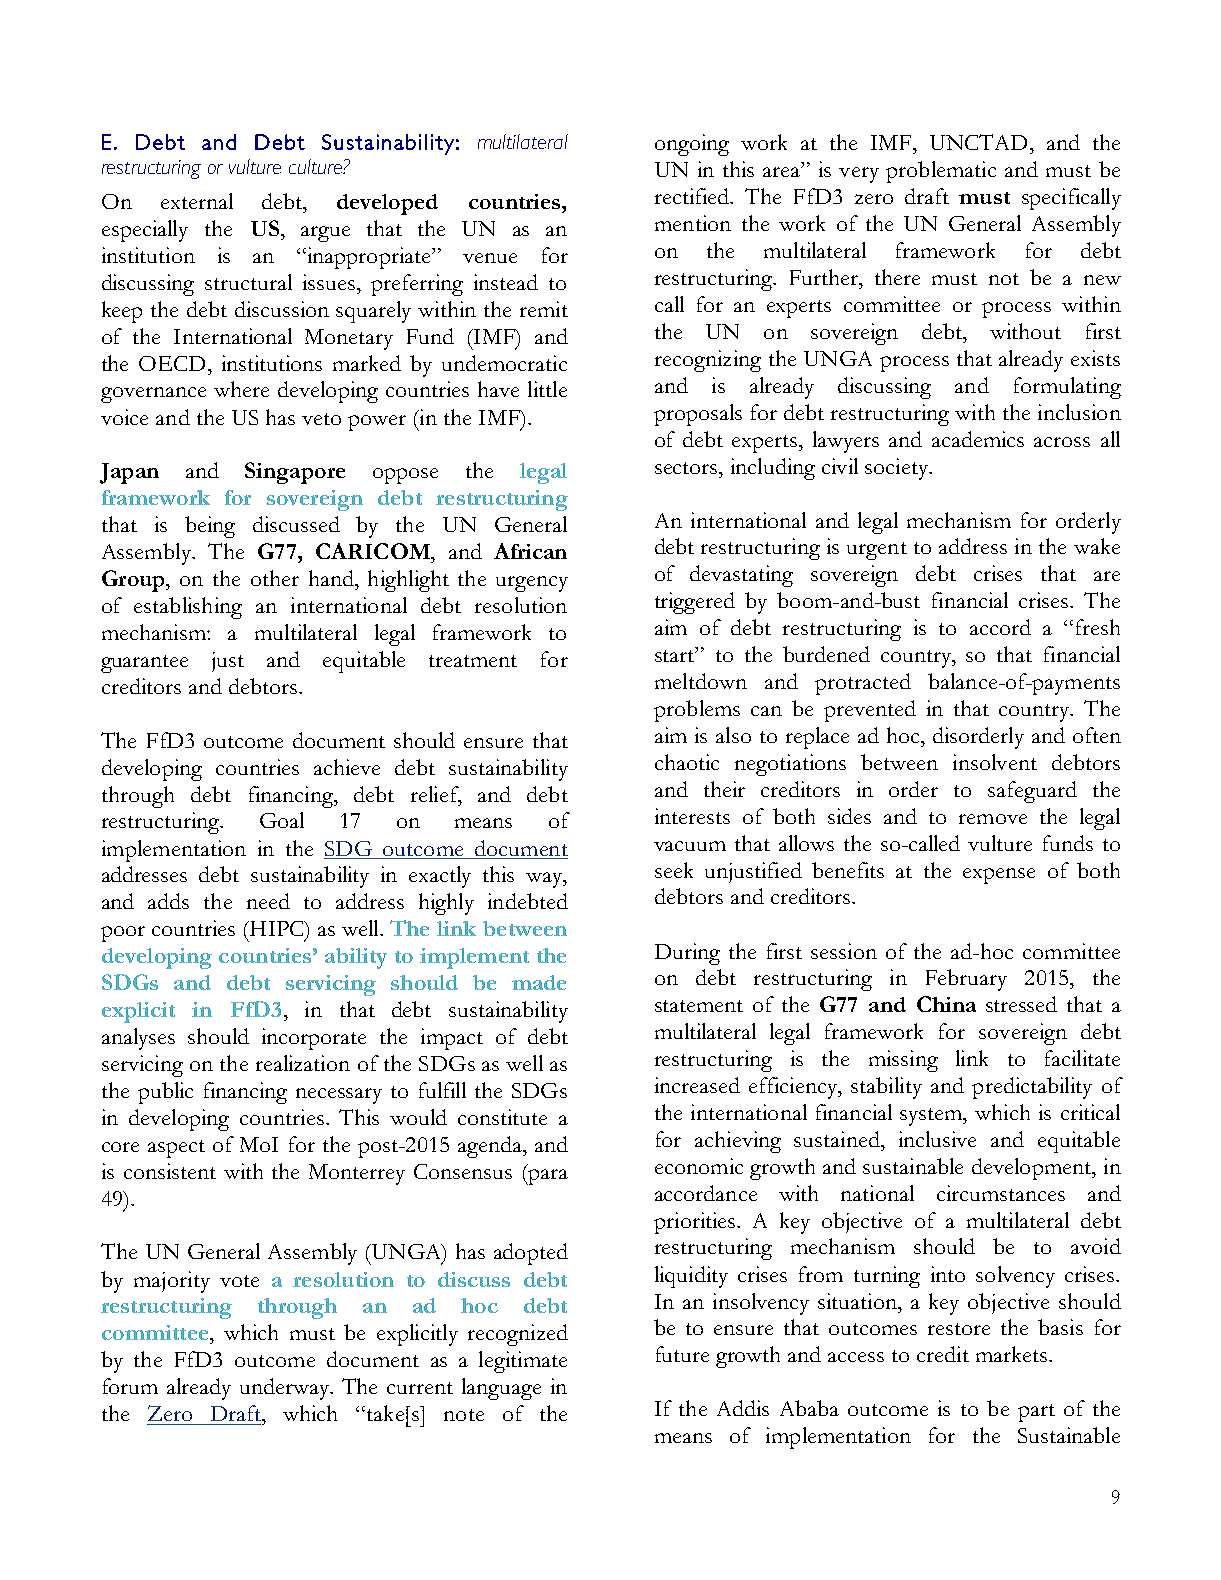 The height and width of the image is (1580, 1221). Describe the element at coordinates (295, 473) in the image. I see `Singapore` at that location.
